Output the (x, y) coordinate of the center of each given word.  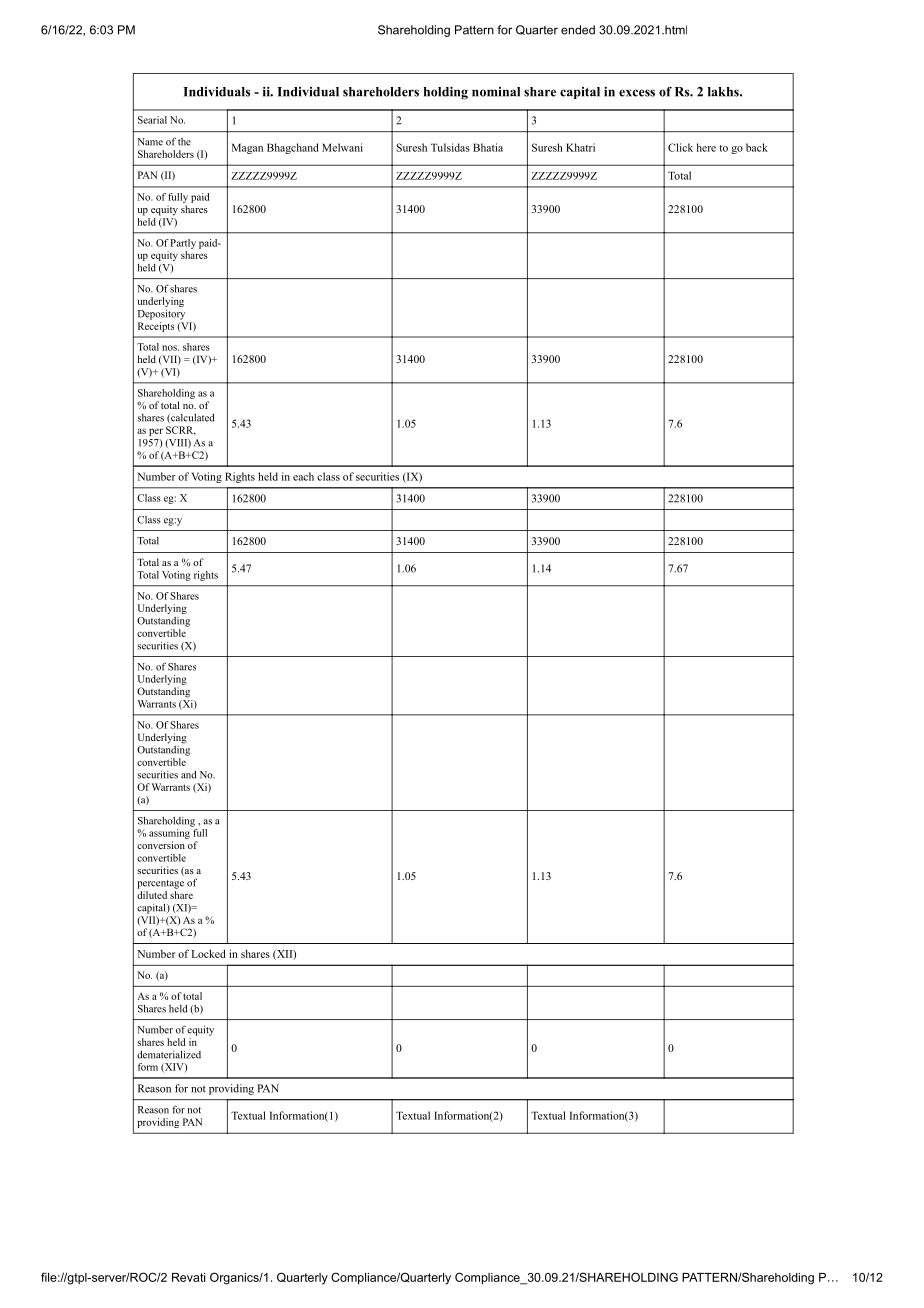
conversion (161, 845)
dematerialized (169, 1054)
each (303, 476)
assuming (170, 832)
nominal (496, 92)
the (184, 142)
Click (680, 147)
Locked (208, 953)
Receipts (156, 325)
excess (637, 93)
